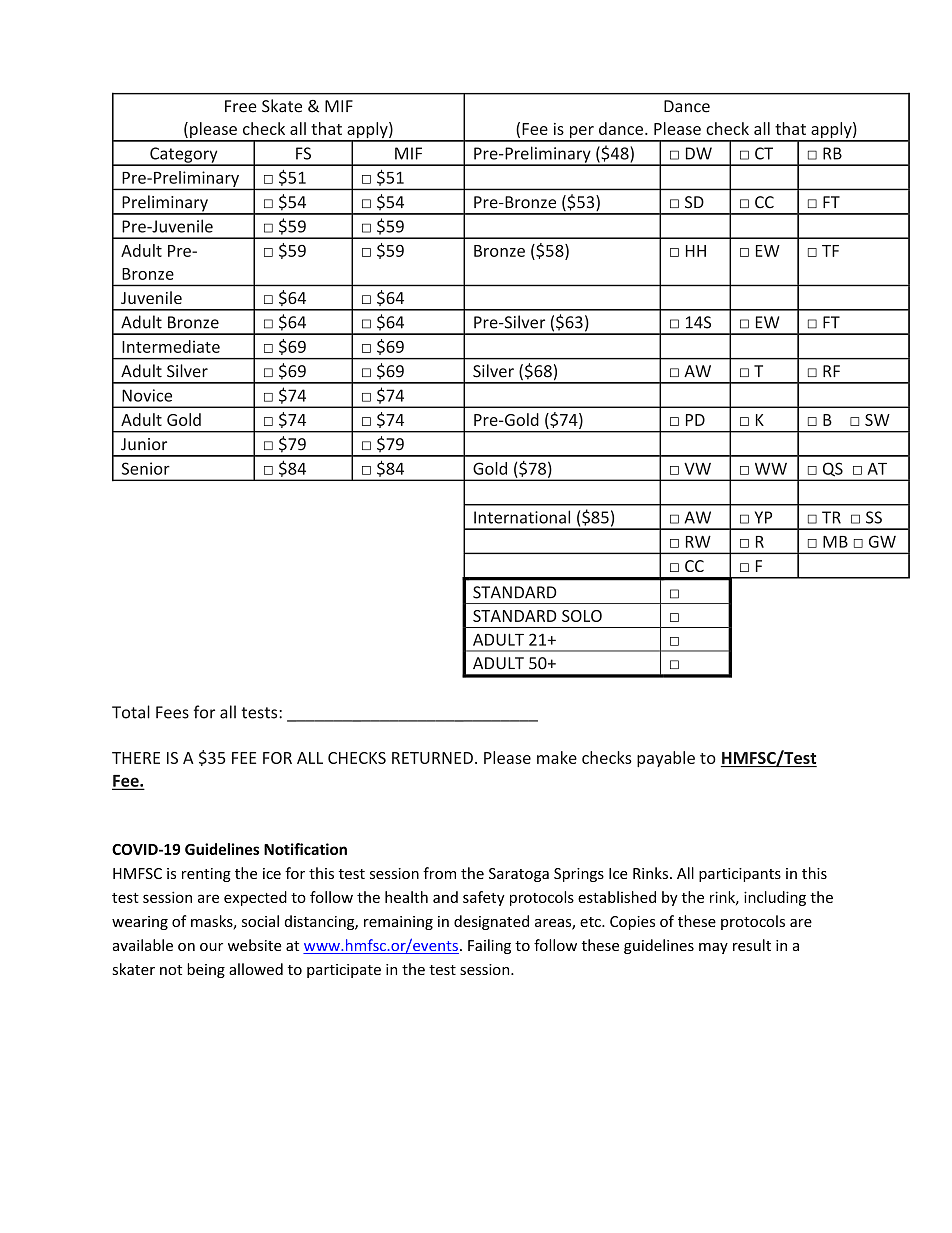 The image size is (952, 1233). What do you see at coordinates (184, 156) in the document?
I see `Category` at bounding box center [184, 156].
